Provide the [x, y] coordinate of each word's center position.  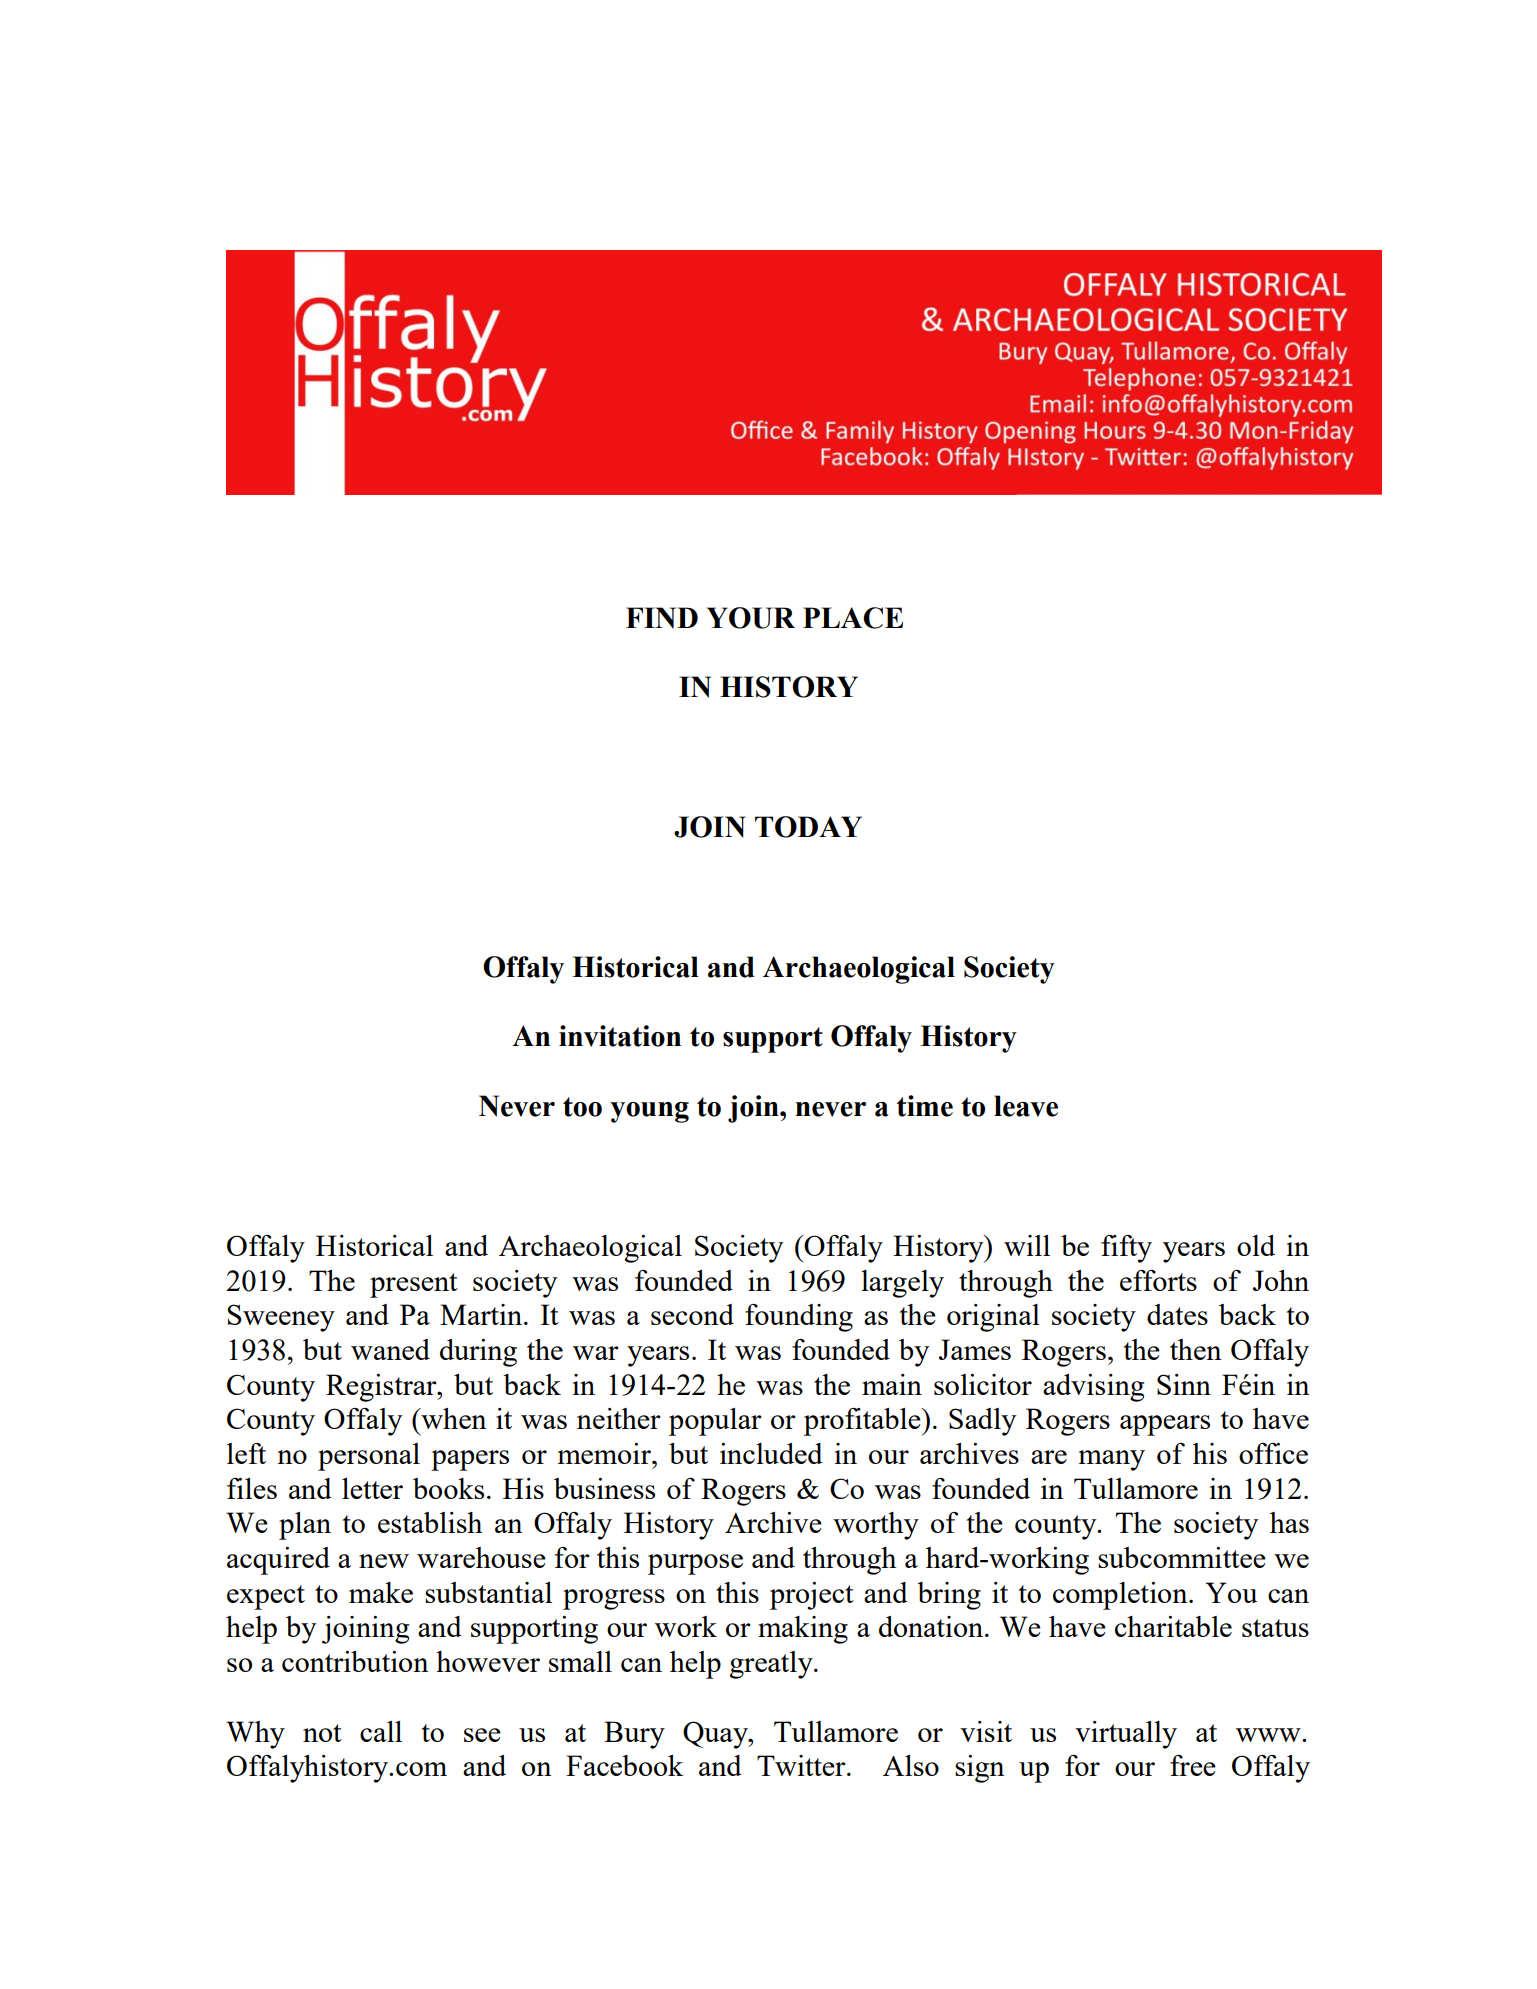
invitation [620, 1036]
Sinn [1184, 1384]
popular [715, 1422]
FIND [662, 618]
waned [390, 1349]
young [649, 1112]
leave [1026, 1106]
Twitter [802, 1765]
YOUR [751, 618]
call [381, 1731]
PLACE [853, 618]
